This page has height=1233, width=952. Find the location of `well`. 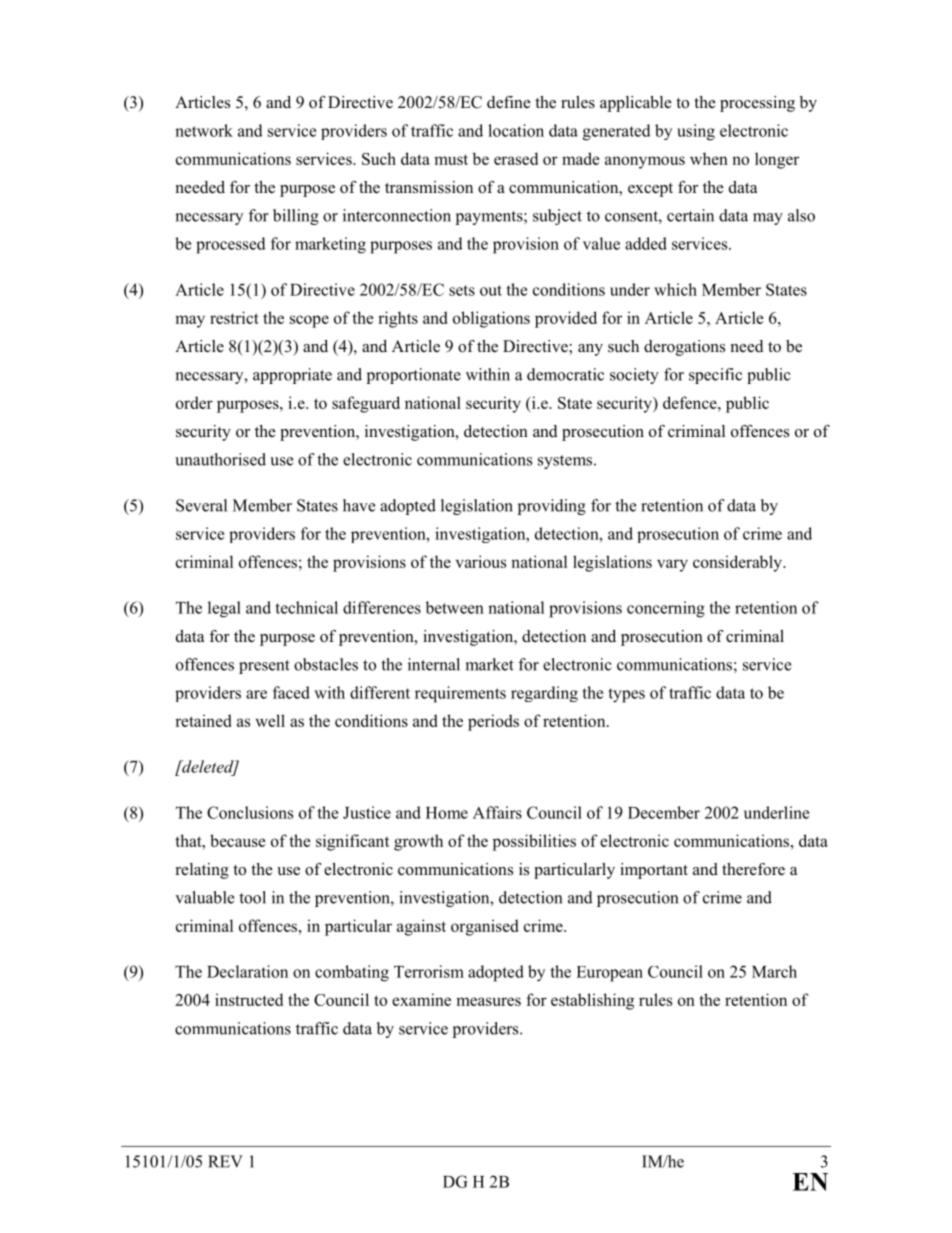

well is located at coordinates (270, 720).
